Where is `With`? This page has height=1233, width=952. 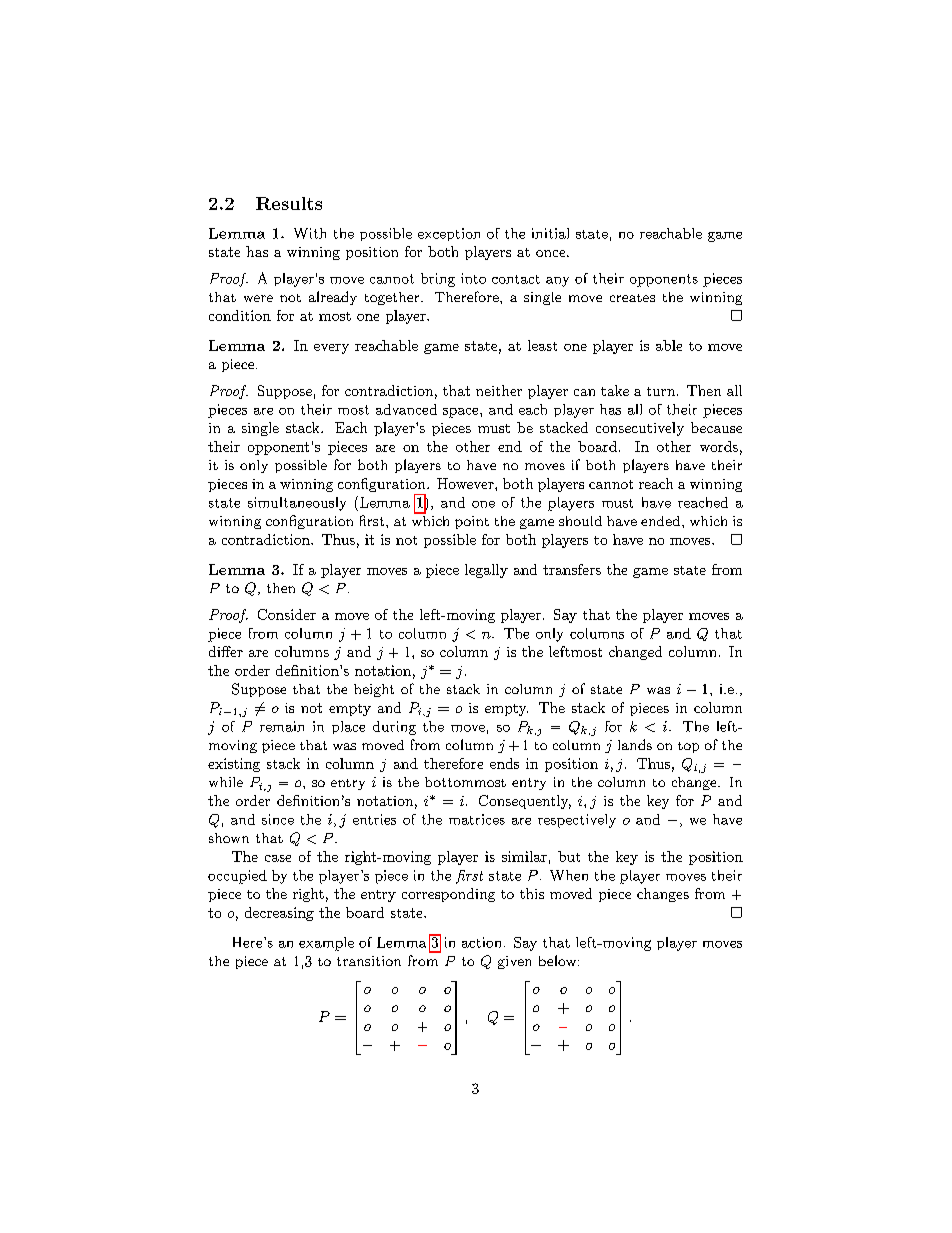 With is located at coordinates (310, 233).
